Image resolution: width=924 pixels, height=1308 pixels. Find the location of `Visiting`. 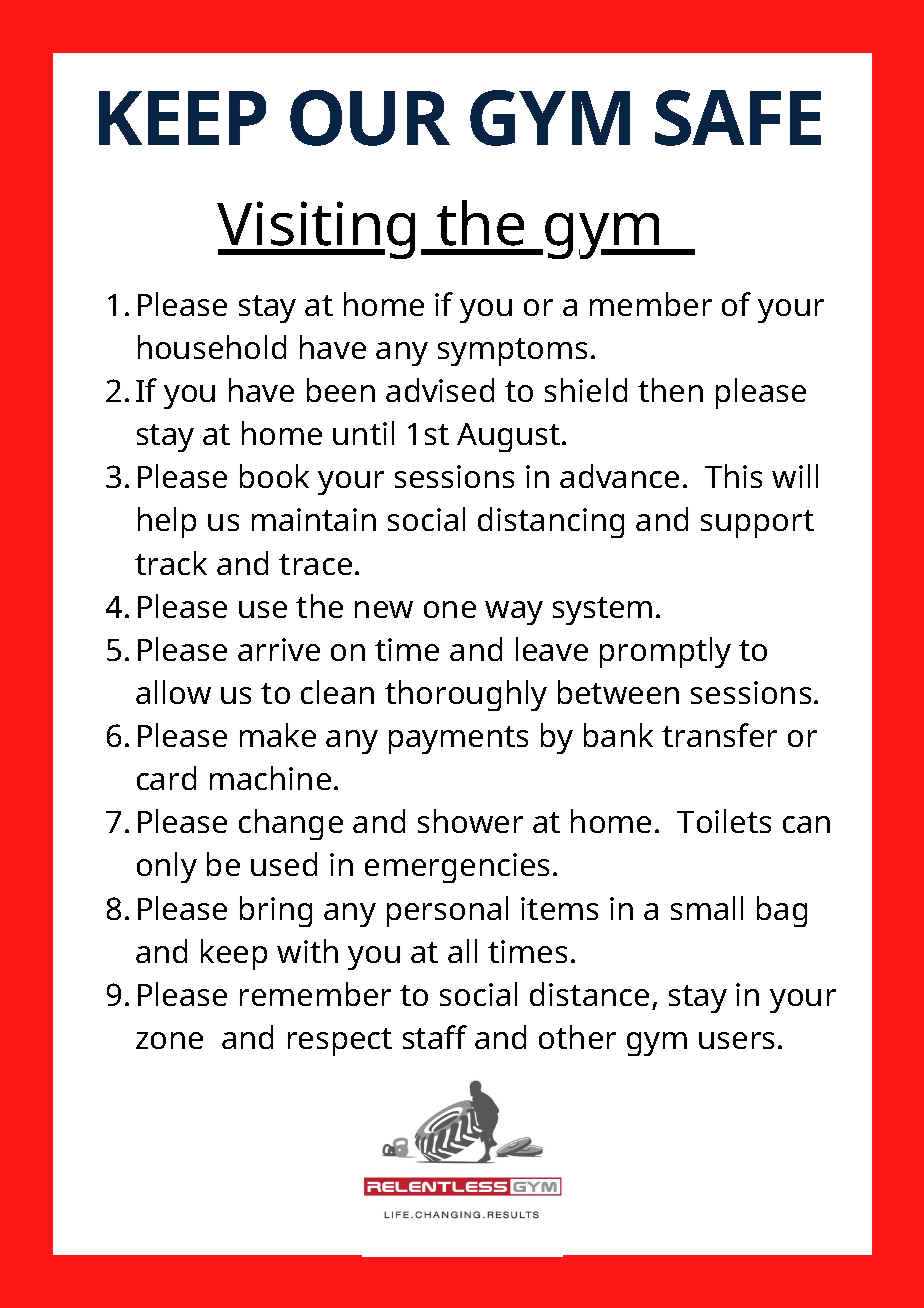

Visiting is located at coordinates (316, 230).
